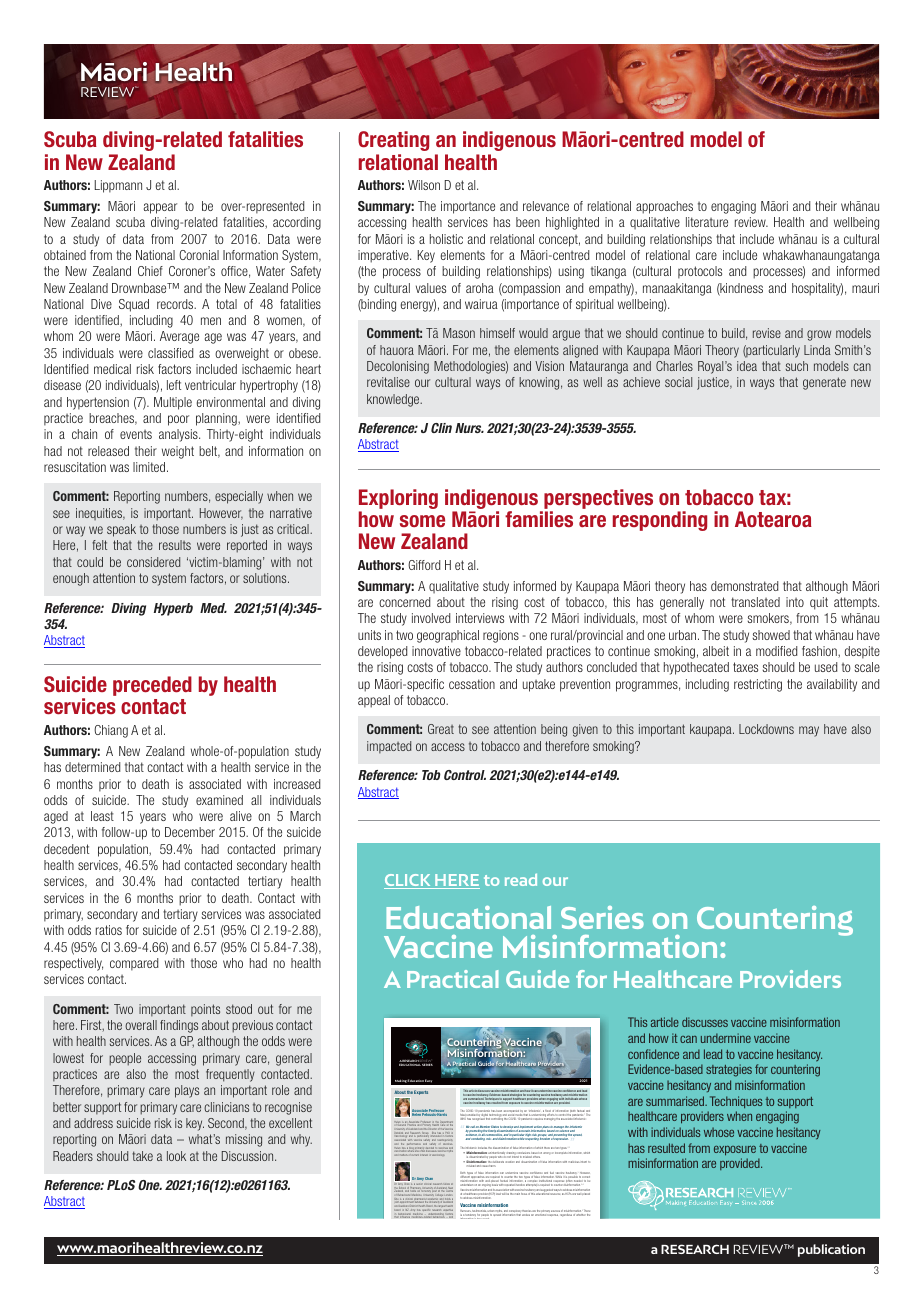 This page has height=1308, width=924. What do you see at coordinates (118, 186) in the page?
I see `Lippmann` at bounding box center [118, 186].
